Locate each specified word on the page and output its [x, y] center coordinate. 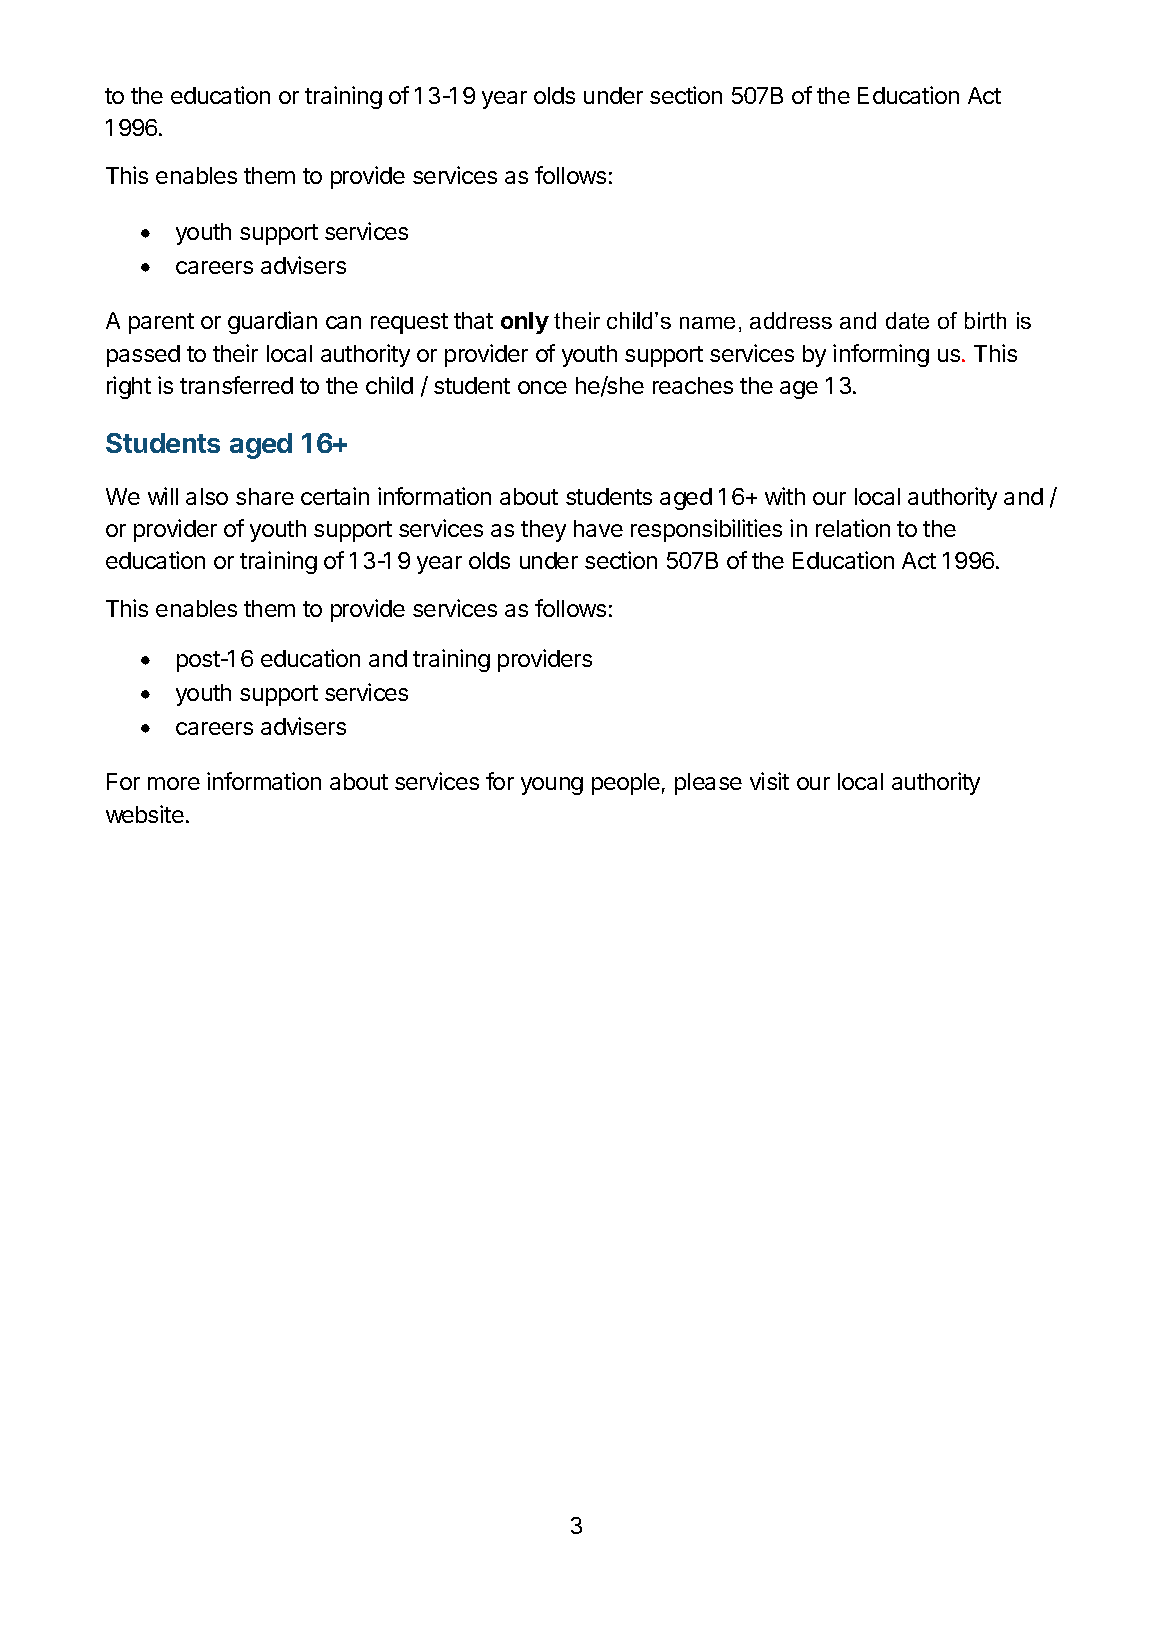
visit [769, 781]
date [907, 320]
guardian [272, 322]
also [207, 496]
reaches [693, 385]
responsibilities [706, 530]
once [542, 387]
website [145, 814]
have [598, 528]
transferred [236, 385]
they [543, 531]
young [552, 786]
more [174, 783]
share [265, 496]
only [525, 323]
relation [853, 528]
